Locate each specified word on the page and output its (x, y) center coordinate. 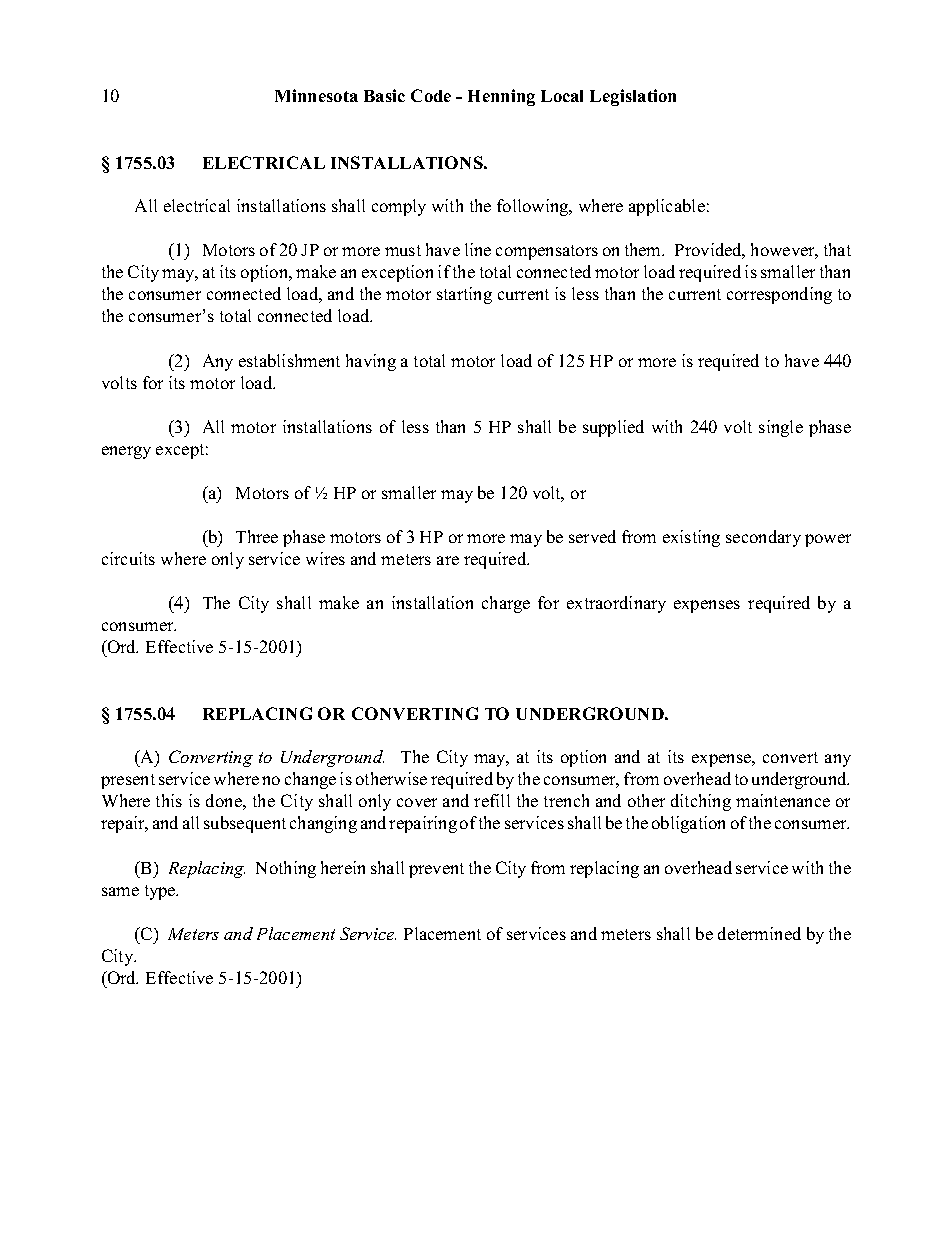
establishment (289, 360)
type (161, 892)
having (371, 362)
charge (506, 604)
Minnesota (316, 95)
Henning (501, 97)
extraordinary (616, 604)
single (781, 428)
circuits (128, 558)
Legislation (633, 97)
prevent (436, 870)
